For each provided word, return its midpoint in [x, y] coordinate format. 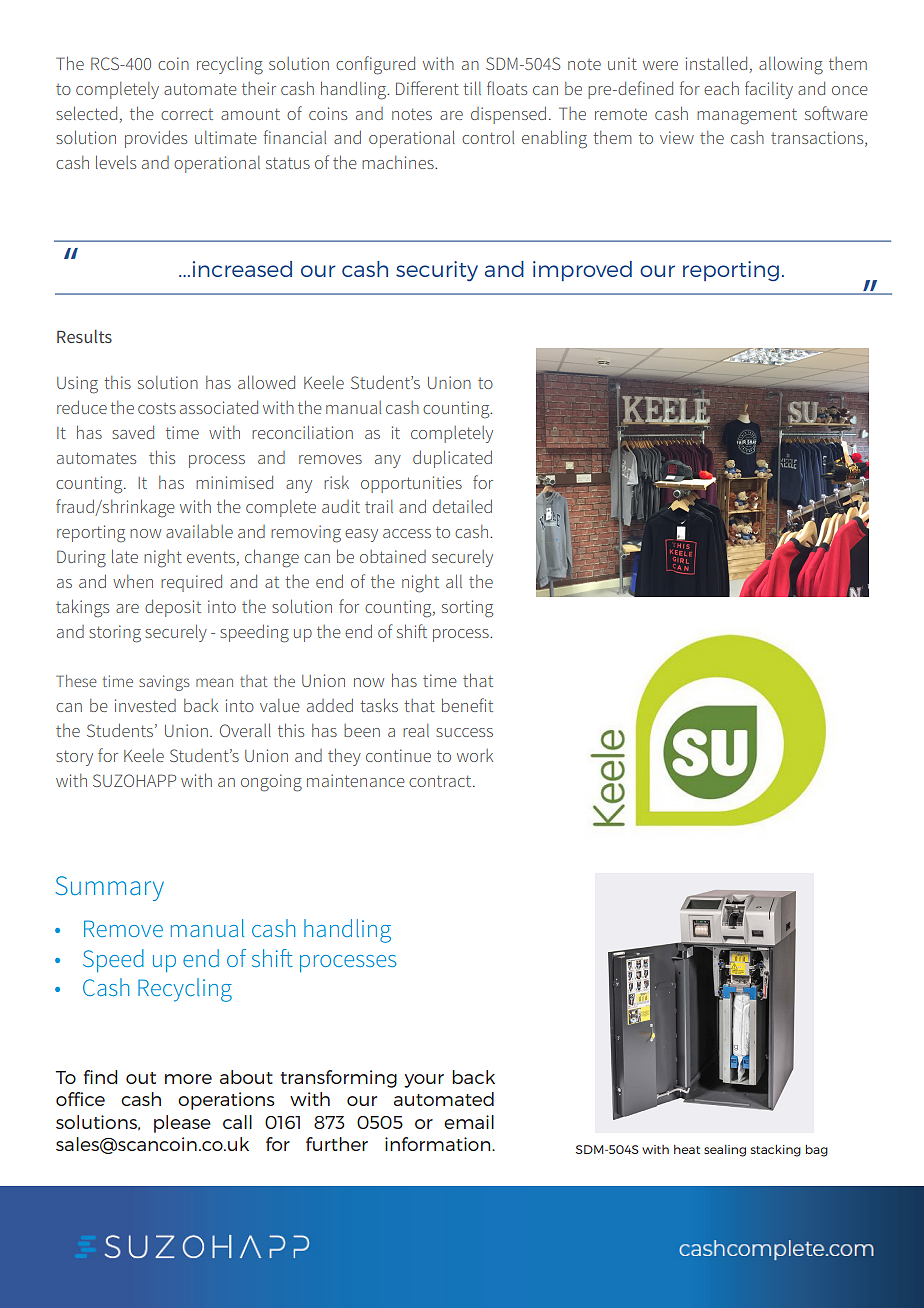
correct [187, 114]
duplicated [452, 459]
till [472, 88]
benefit [467, 705]
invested [145, 705]
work [475, 755]
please [182, 1124]
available [199, 531]
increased [242, 269]
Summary [109, 888]
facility [769, 90]
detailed [462, 506]
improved [582, 271]
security [437, 271]
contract [441, 781]
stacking [776, 1151]
